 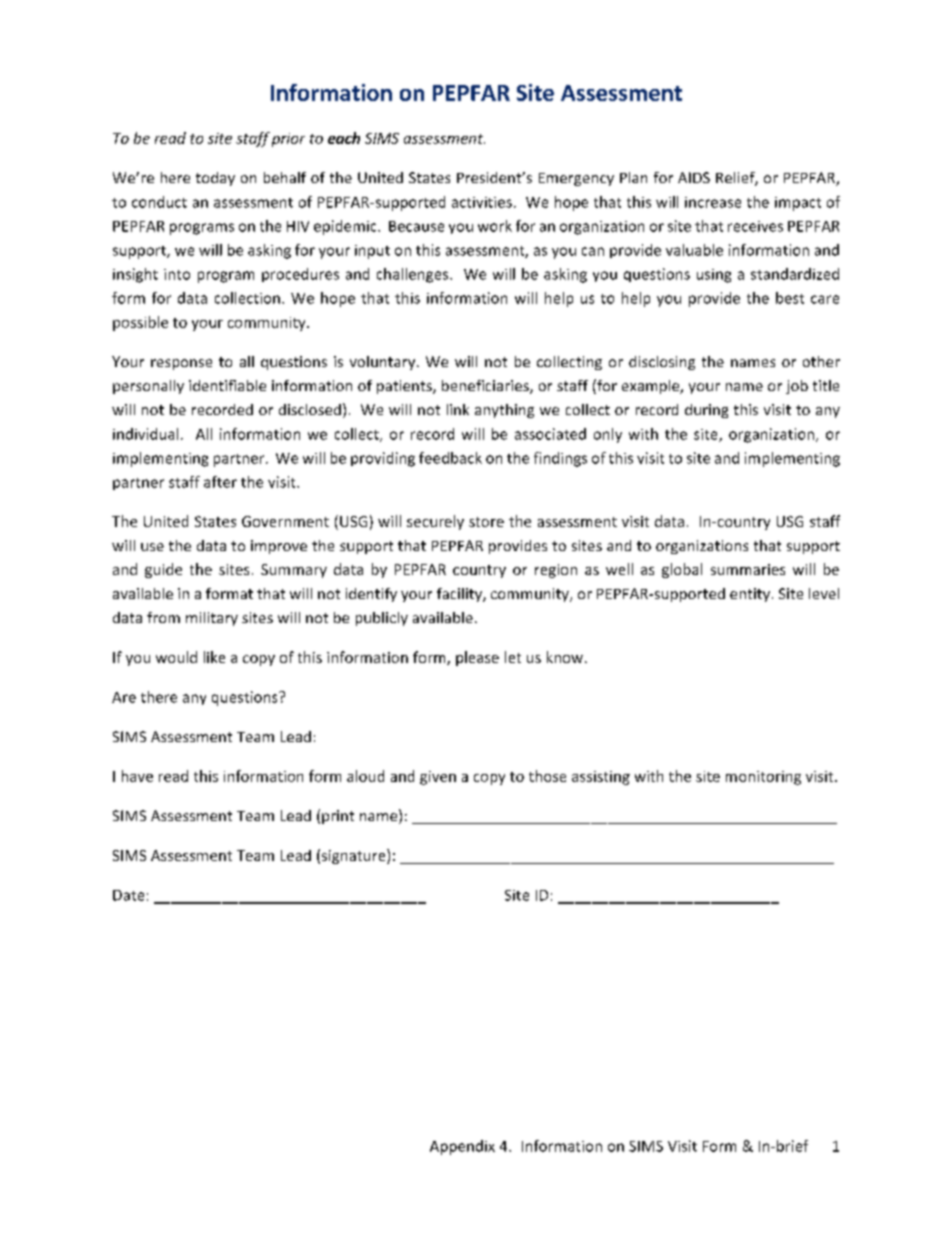 I want to click on print, so click(x=338, y=817).
